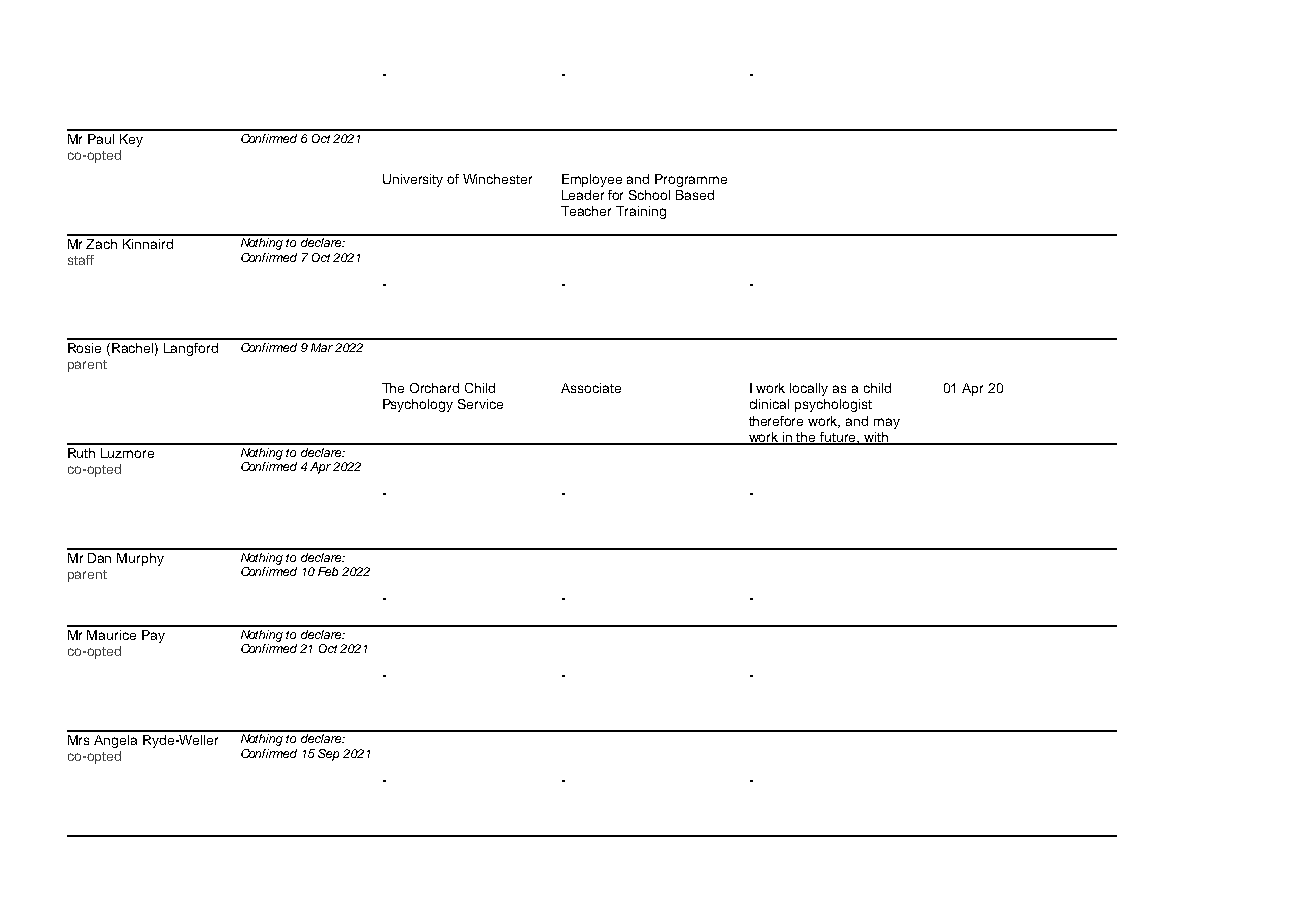 Image resolution: width=1308 pixels, height=924 pixels. I want to click on Feb, so click(328, 571).
